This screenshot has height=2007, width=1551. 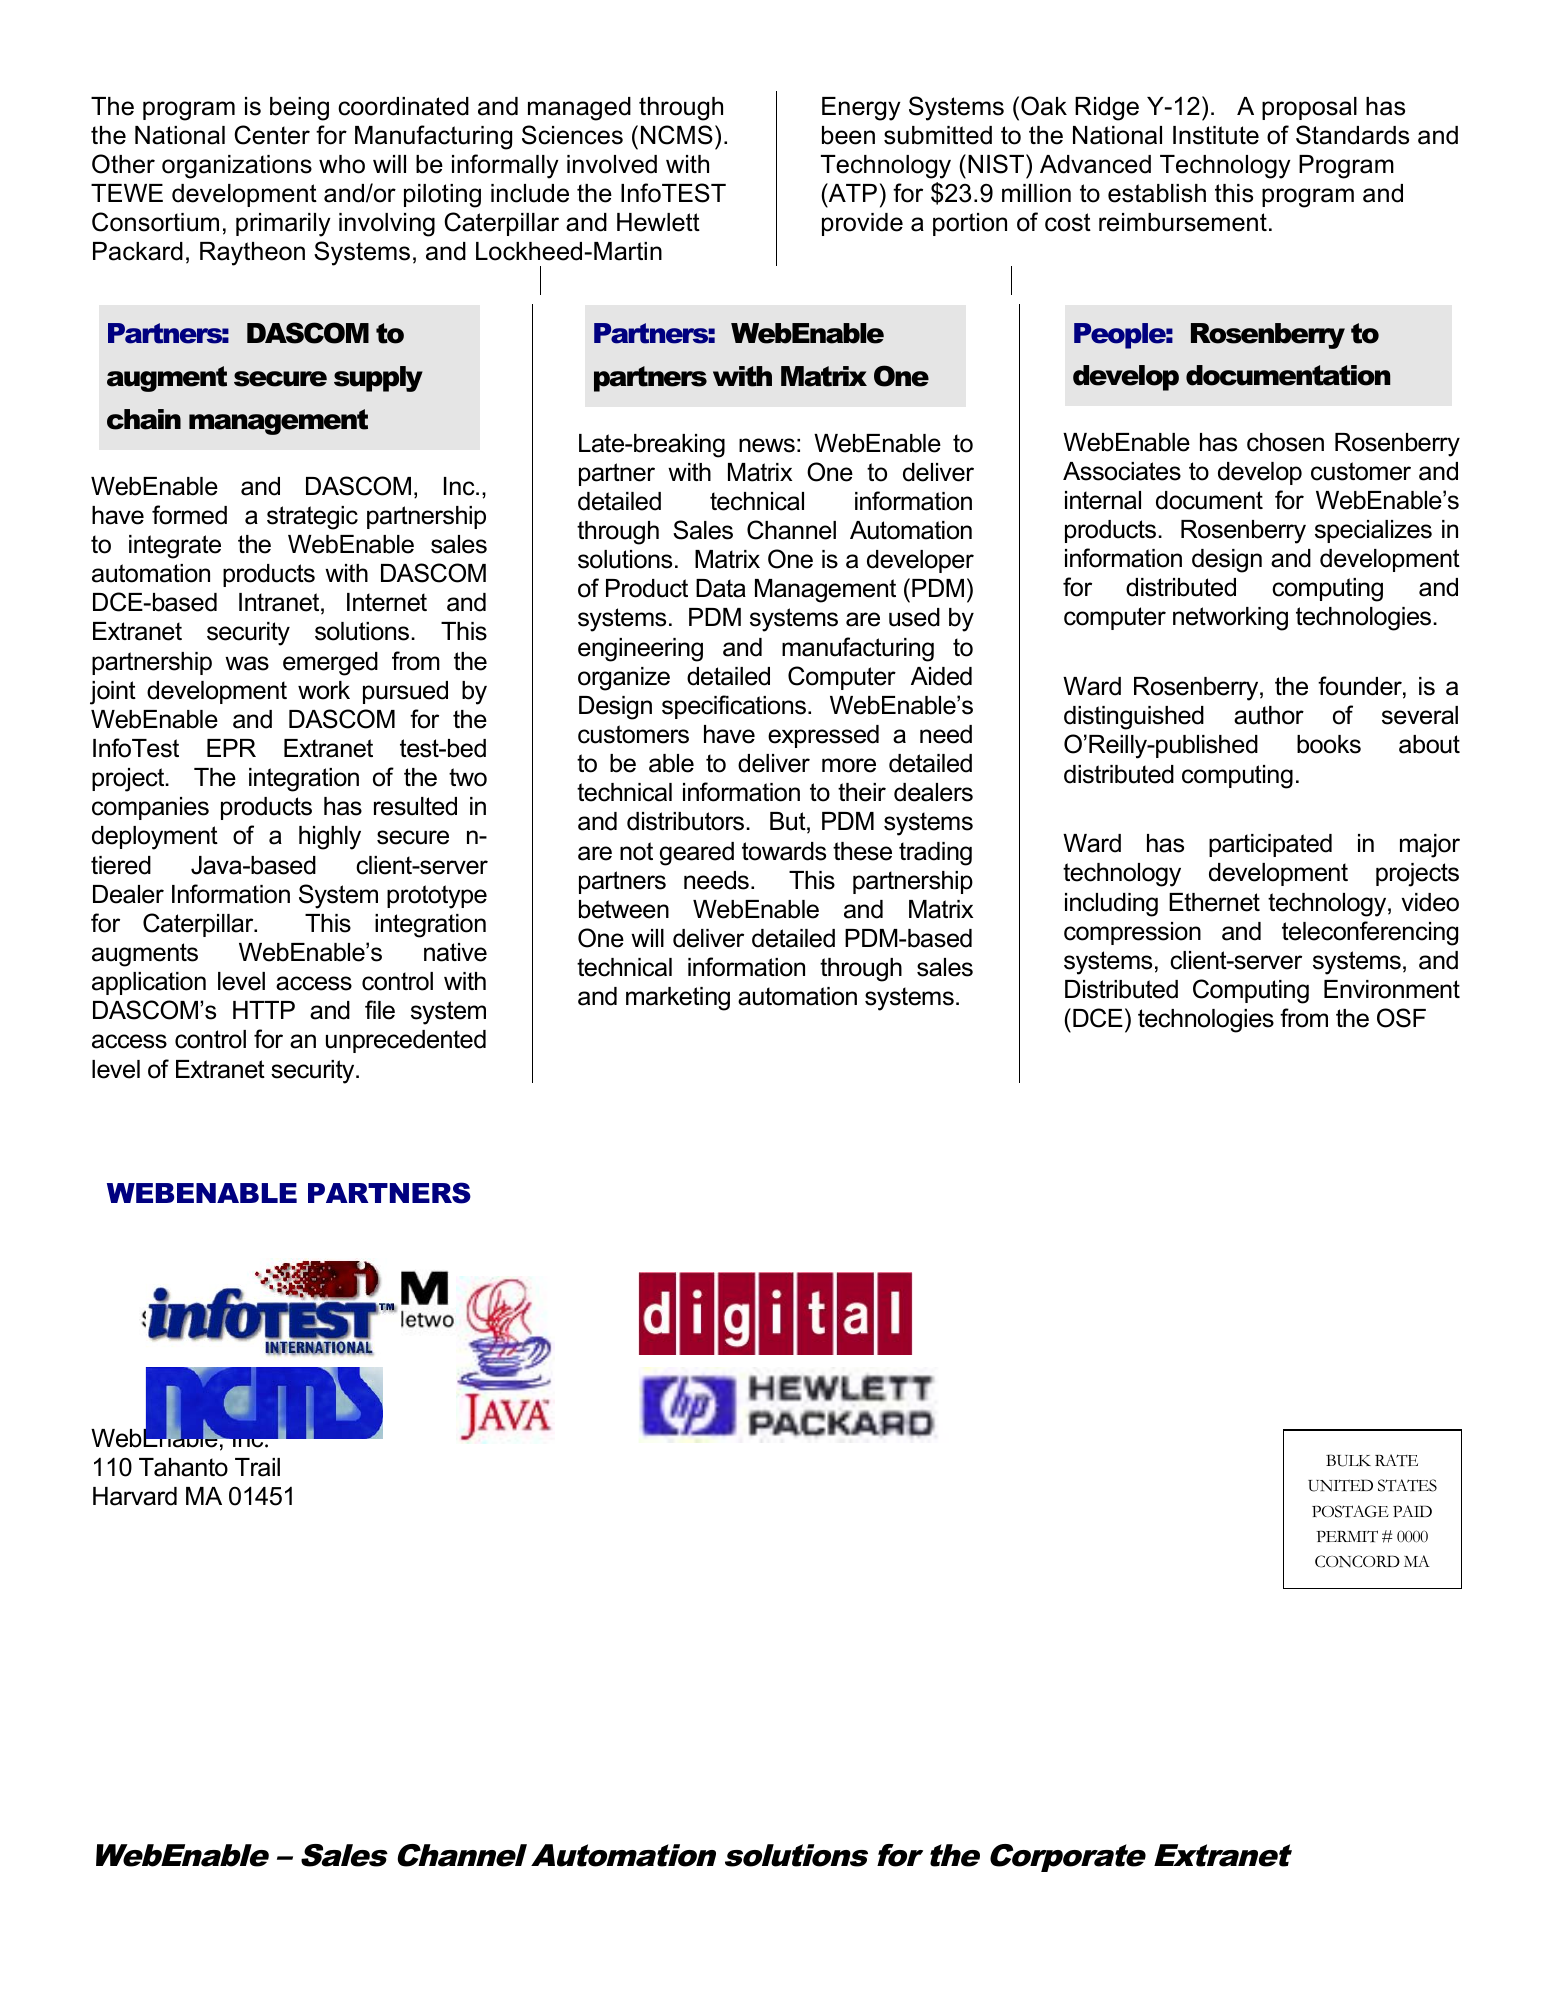 What do you see at coordinates (1270, 845) in the screenshot?
I see `participated` at bounding box center [1270, 845].
